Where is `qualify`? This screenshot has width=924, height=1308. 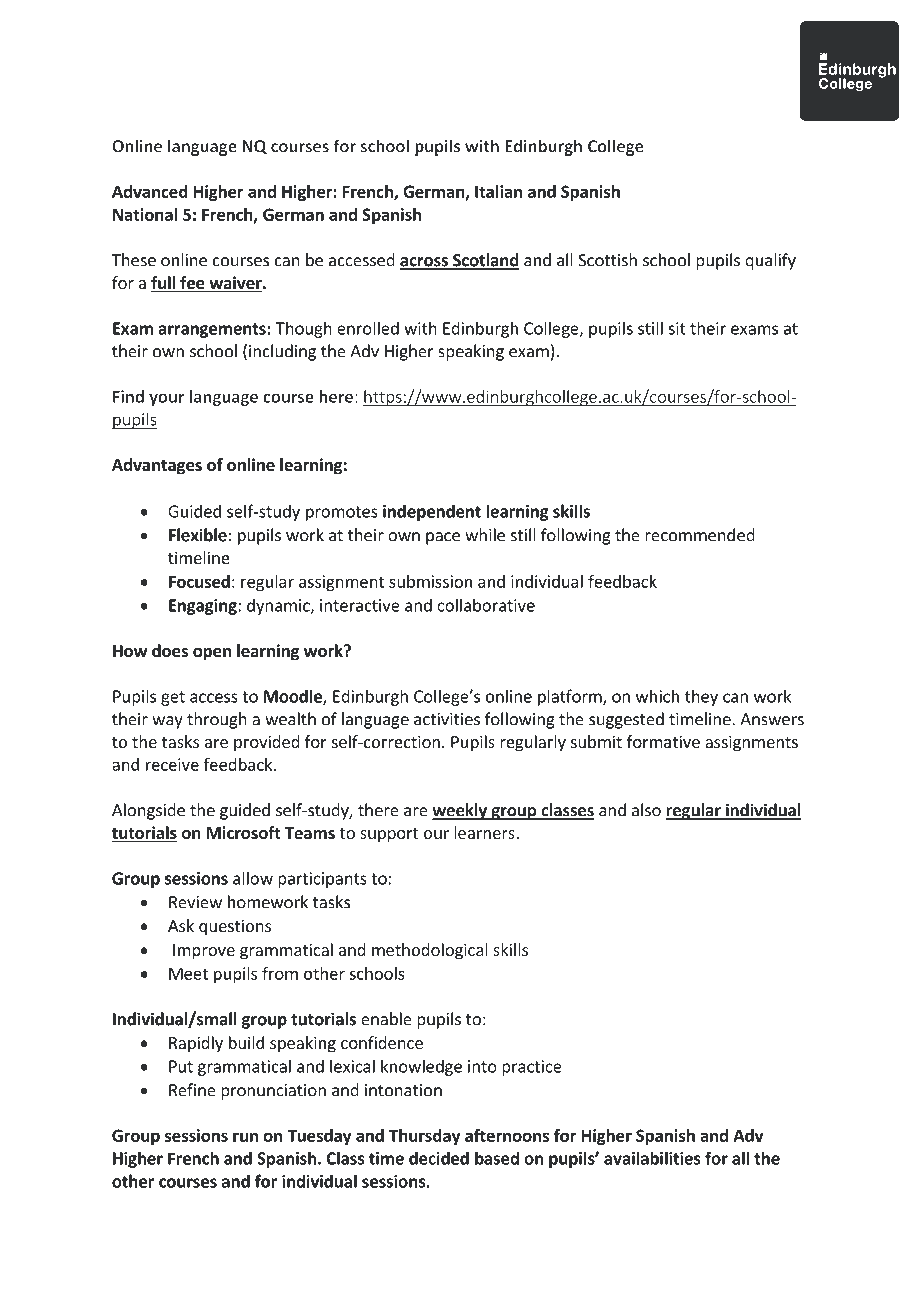
qualify is located at coordinates (770, 261).
